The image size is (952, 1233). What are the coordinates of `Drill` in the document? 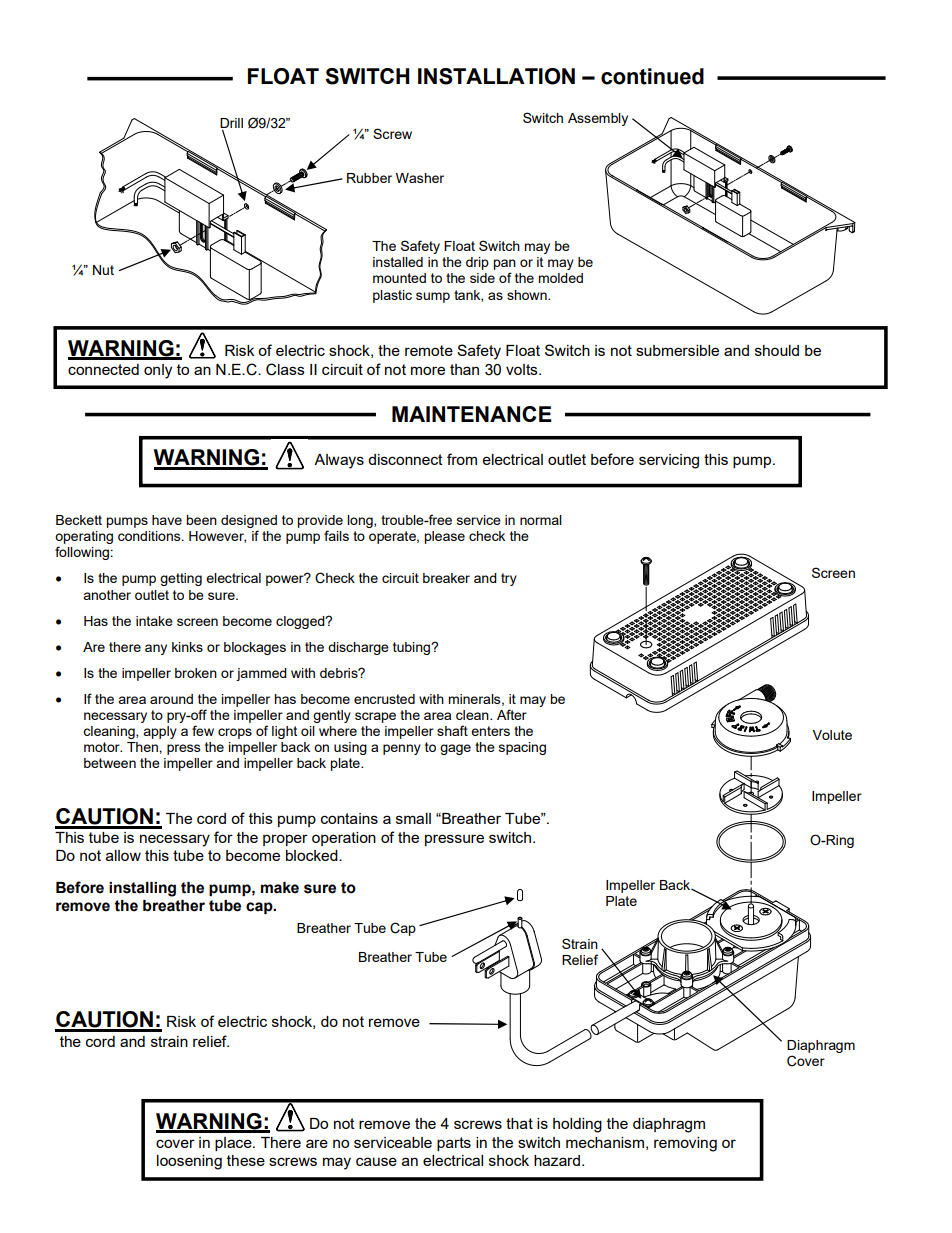 It's located at (231, 124).
